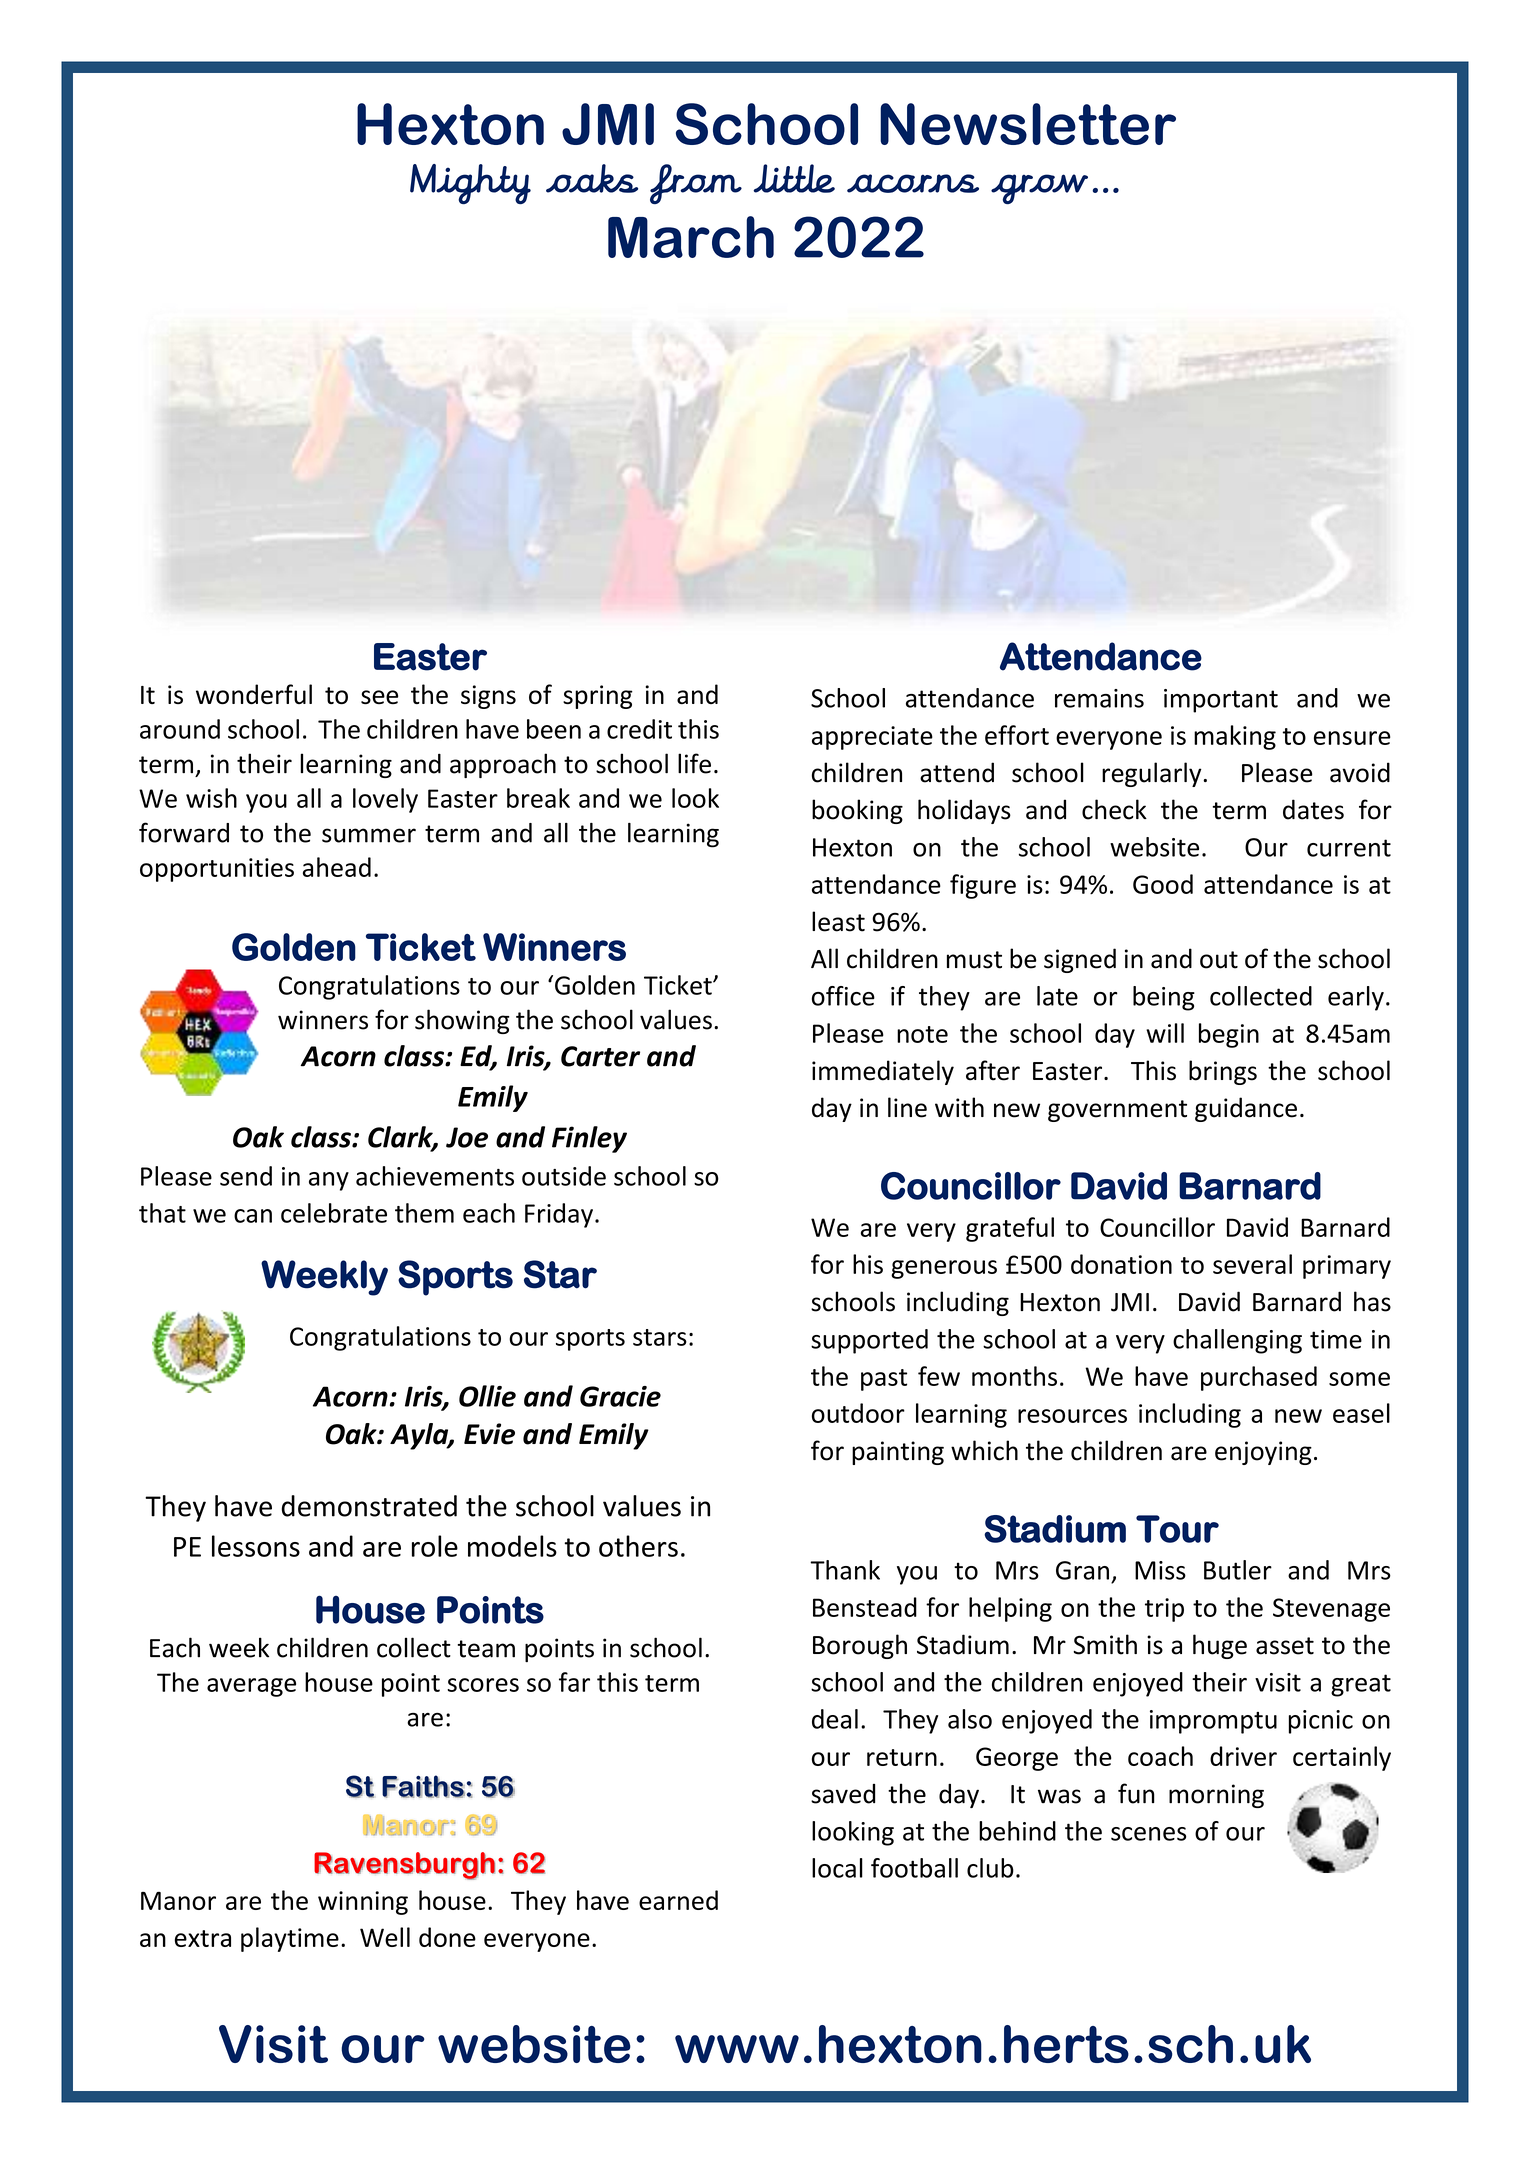 The image size is (1530, 2164). What do you see at coordinates (837, 1868) in the screenshot?
I see `local` at bounding box center [837, 1868].
